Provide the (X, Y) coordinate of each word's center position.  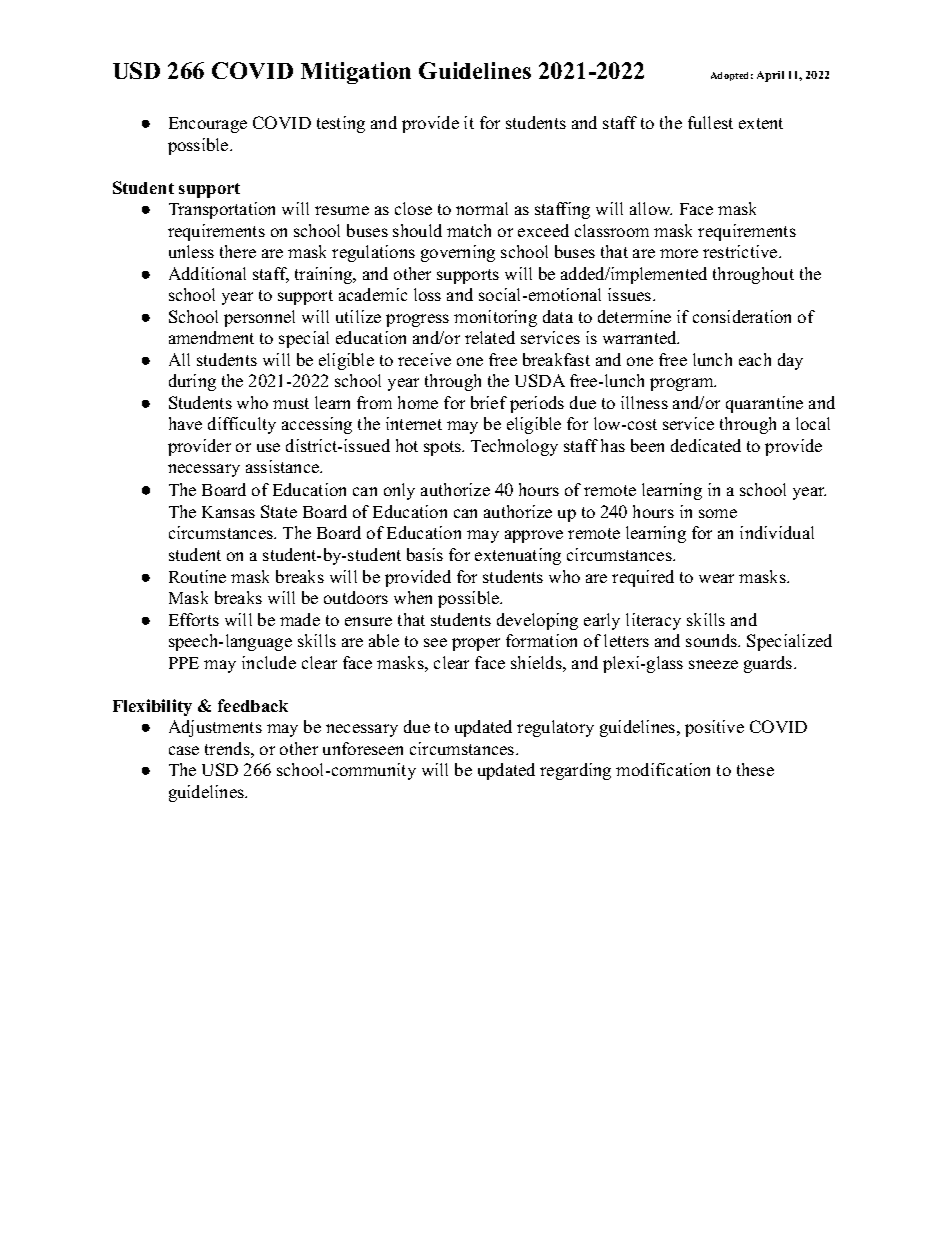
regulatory (555, 728)
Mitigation (356, 73)
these (755, 769)
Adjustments (215, 728)
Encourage (208, 125)
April (770, 76)
